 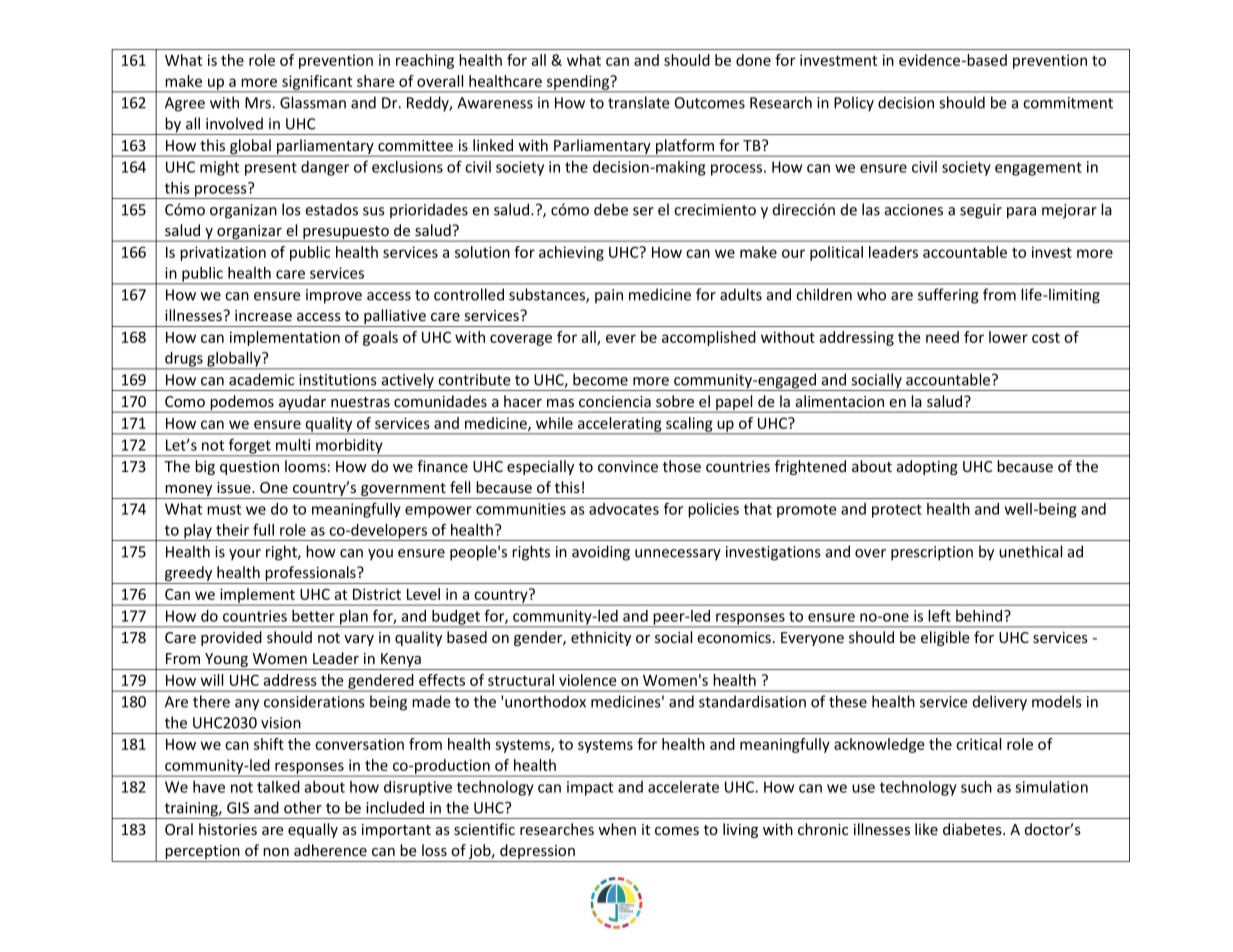 I want to click on diabetes, so click(x=973, y=829).
